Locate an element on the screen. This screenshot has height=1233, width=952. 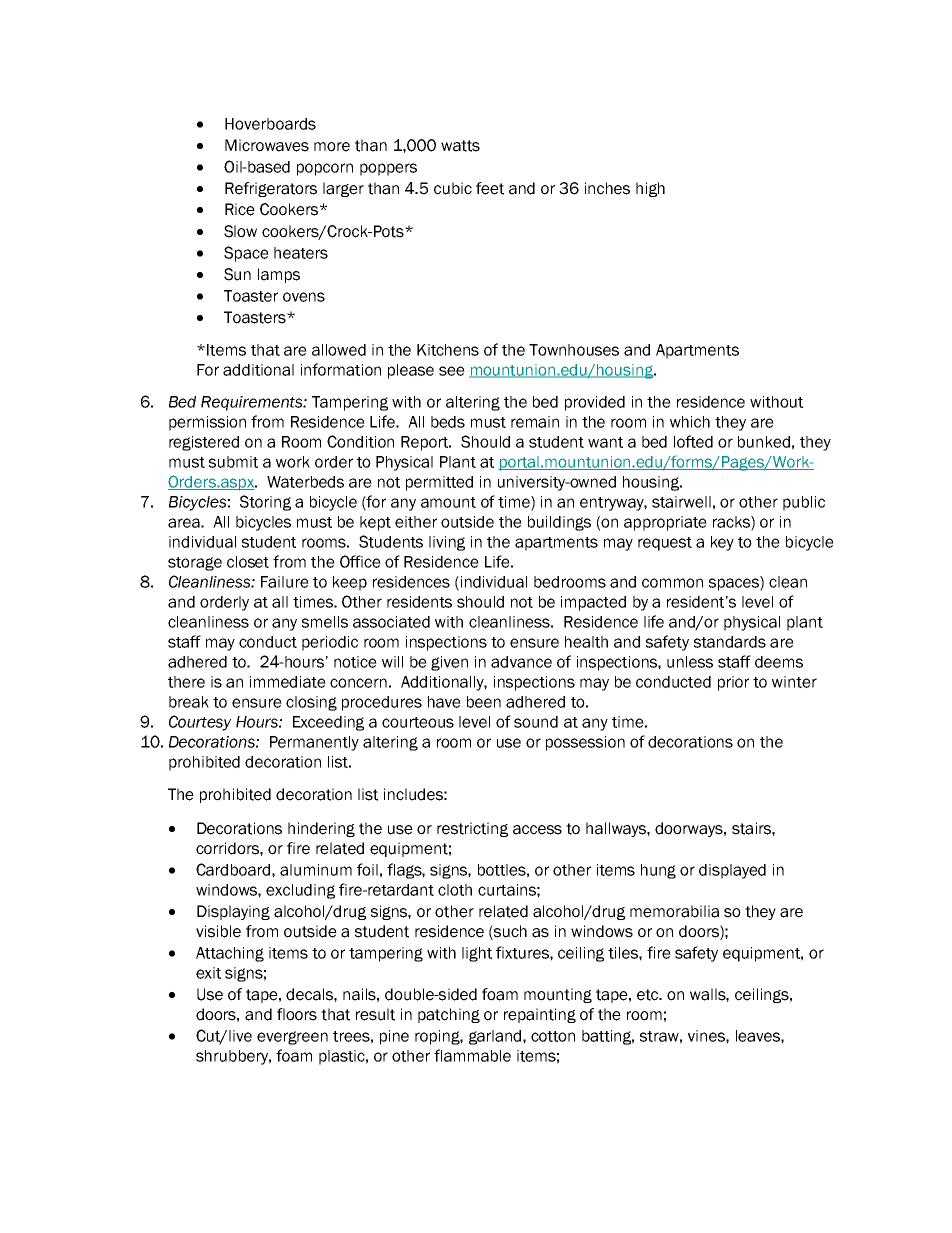
Microwaves is located at coordinates (267, 145).
